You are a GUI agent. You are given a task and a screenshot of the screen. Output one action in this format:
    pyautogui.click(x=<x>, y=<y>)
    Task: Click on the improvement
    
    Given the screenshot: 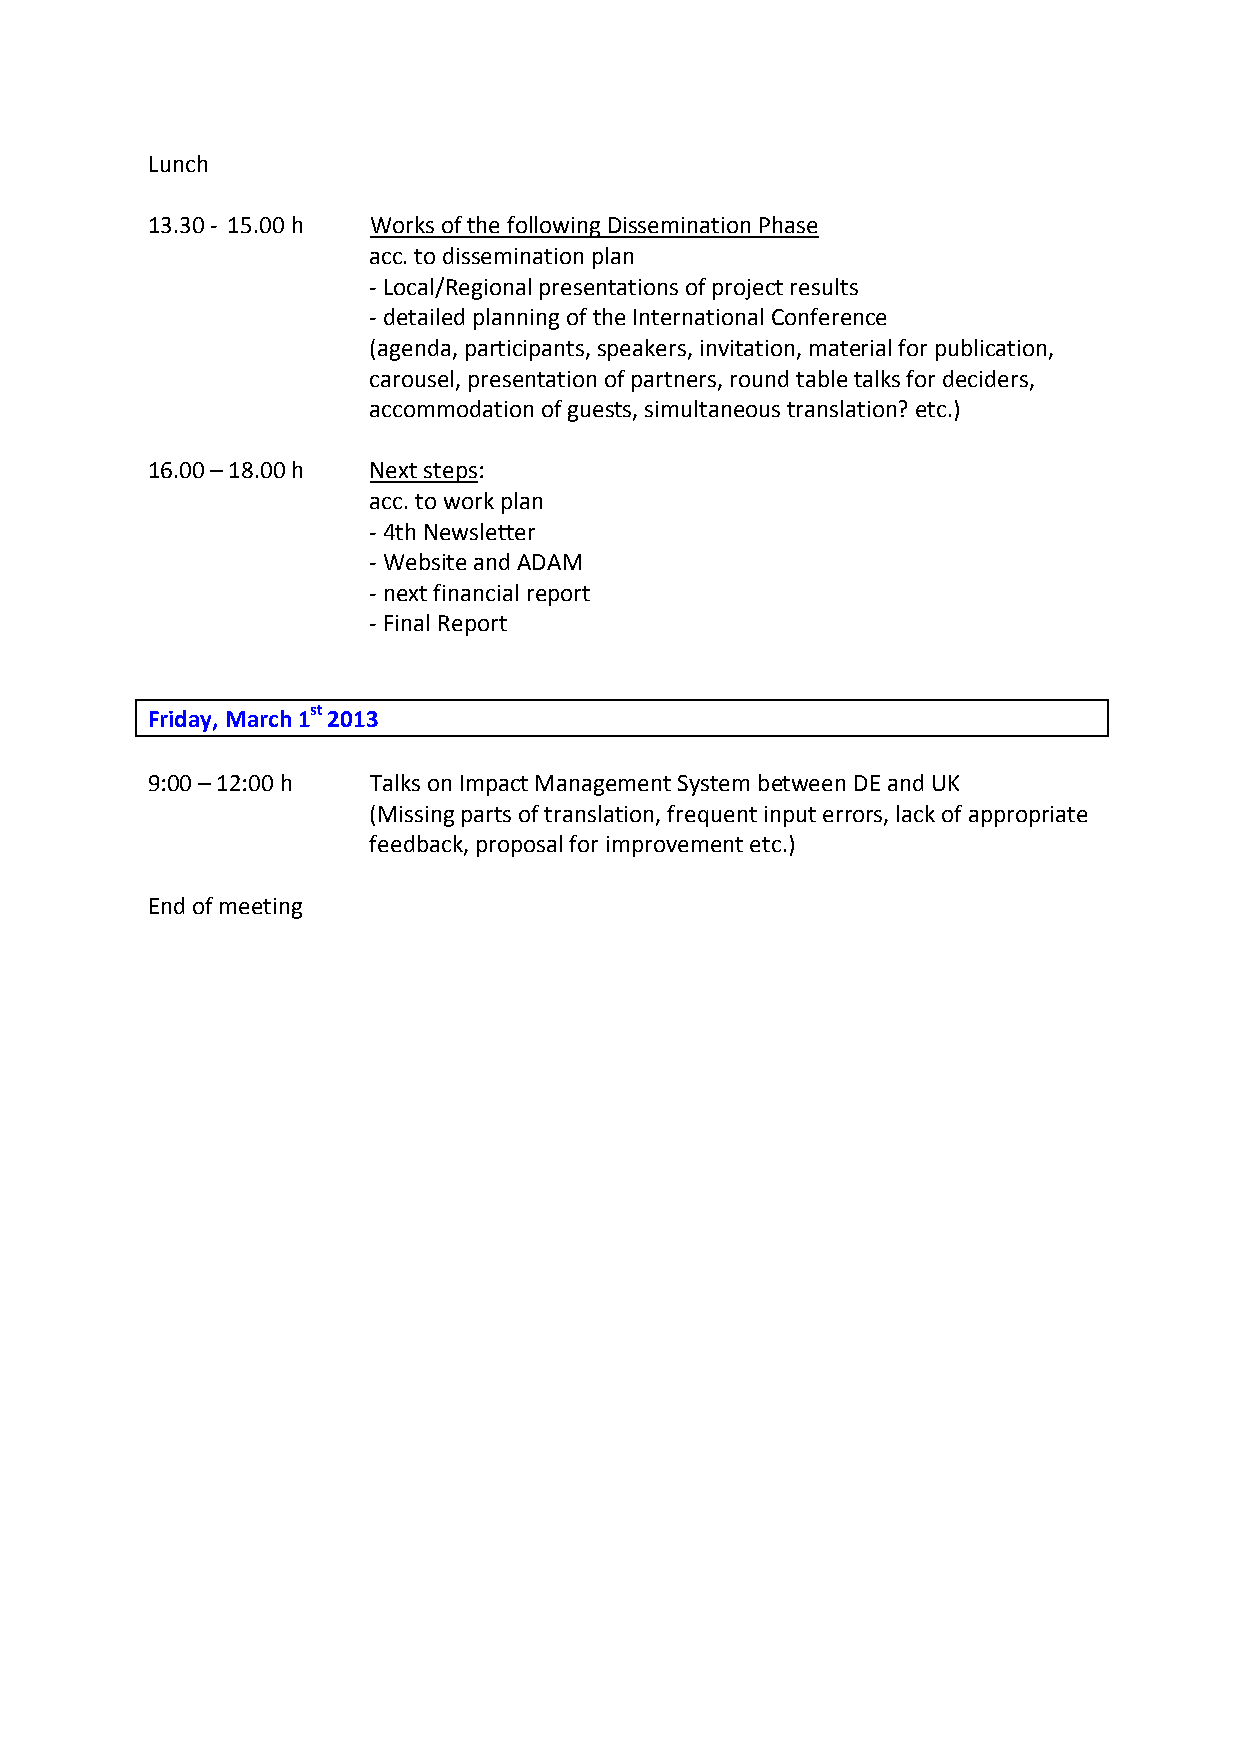 What is the action you would take?
    pyautogui.click(x=675, y=846)
